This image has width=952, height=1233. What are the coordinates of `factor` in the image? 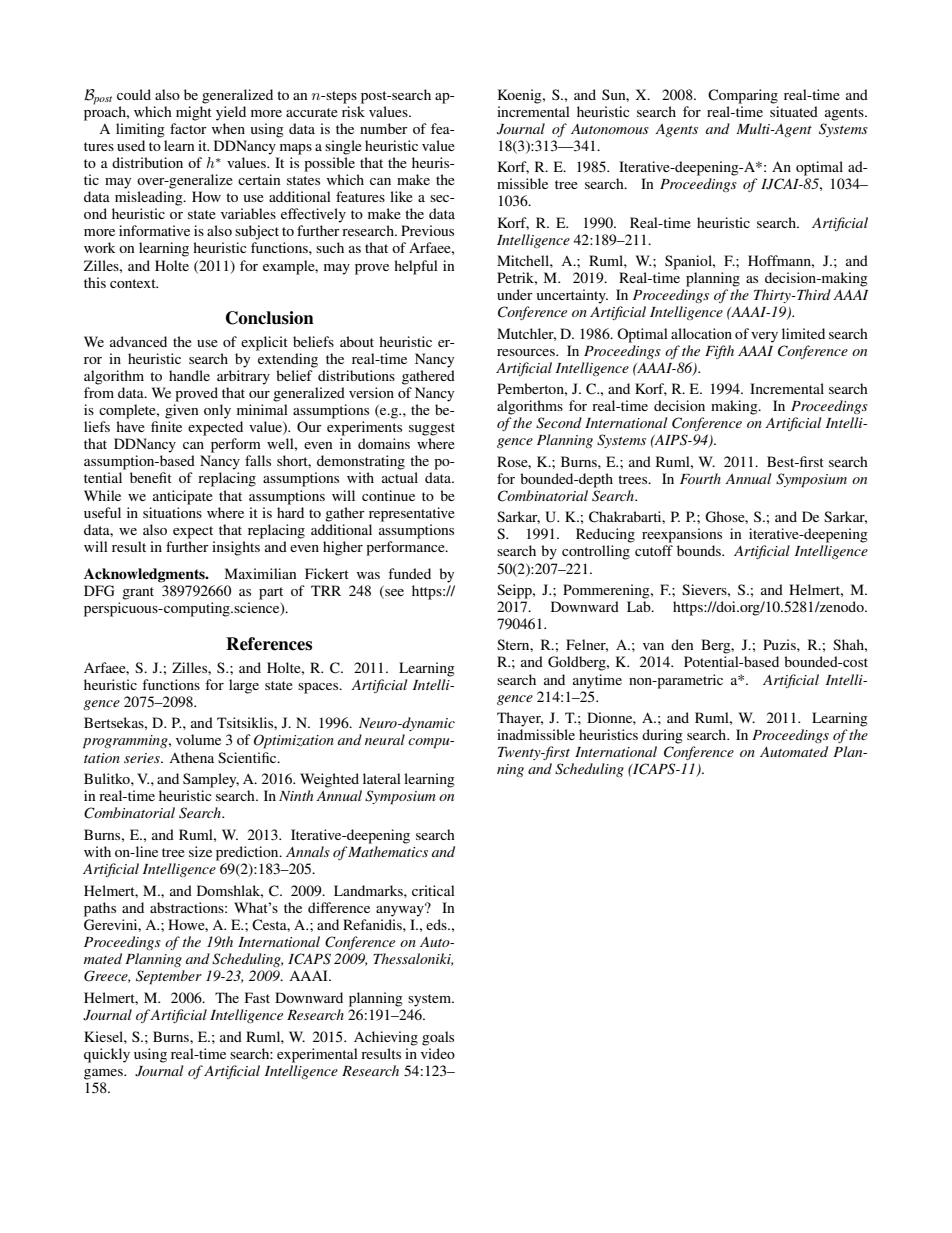 It's located at (188, 128).
